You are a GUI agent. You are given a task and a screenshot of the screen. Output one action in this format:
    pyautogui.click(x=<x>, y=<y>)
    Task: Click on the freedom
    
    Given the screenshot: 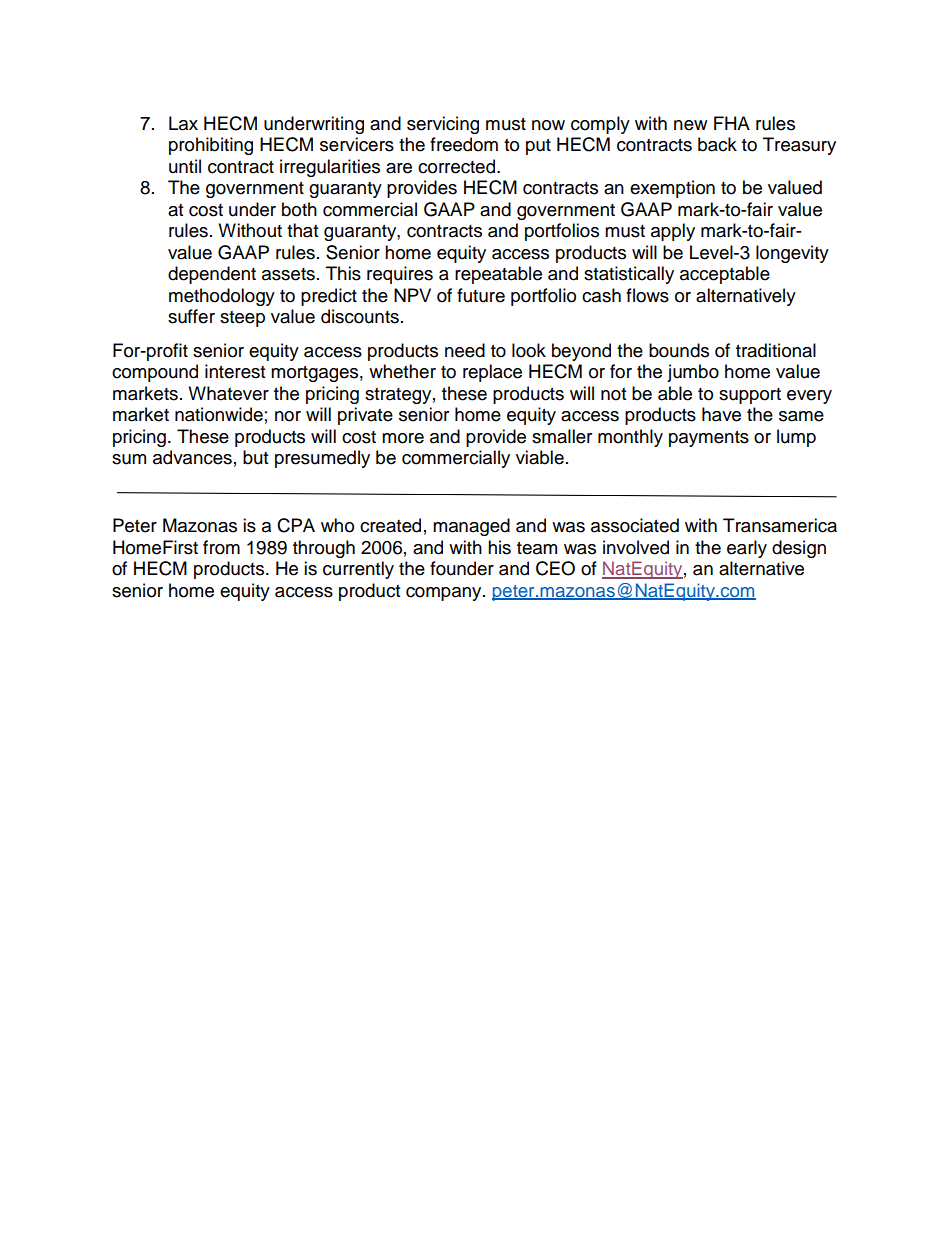 What is the action you would take?
    pyautogui.click(x=464, y=144)
